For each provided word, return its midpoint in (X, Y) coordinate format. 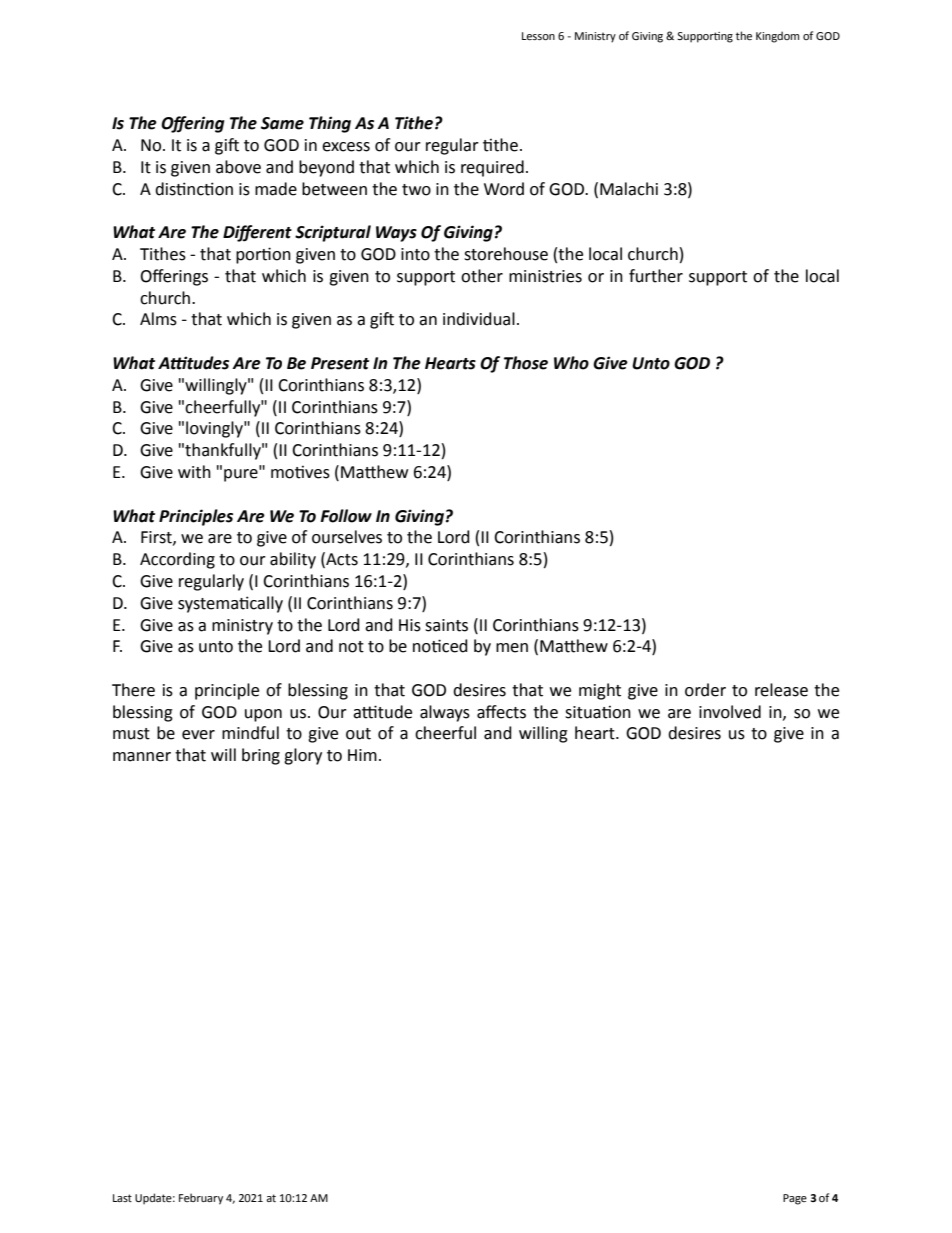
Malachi (629, 189)
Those (526, 363)
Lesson (538, 36)
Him (362, 755)
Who (571, 363)
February (201, 1199)
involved (730, 712)
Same (282, 123)
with (194, 472)
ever (198, 735)
